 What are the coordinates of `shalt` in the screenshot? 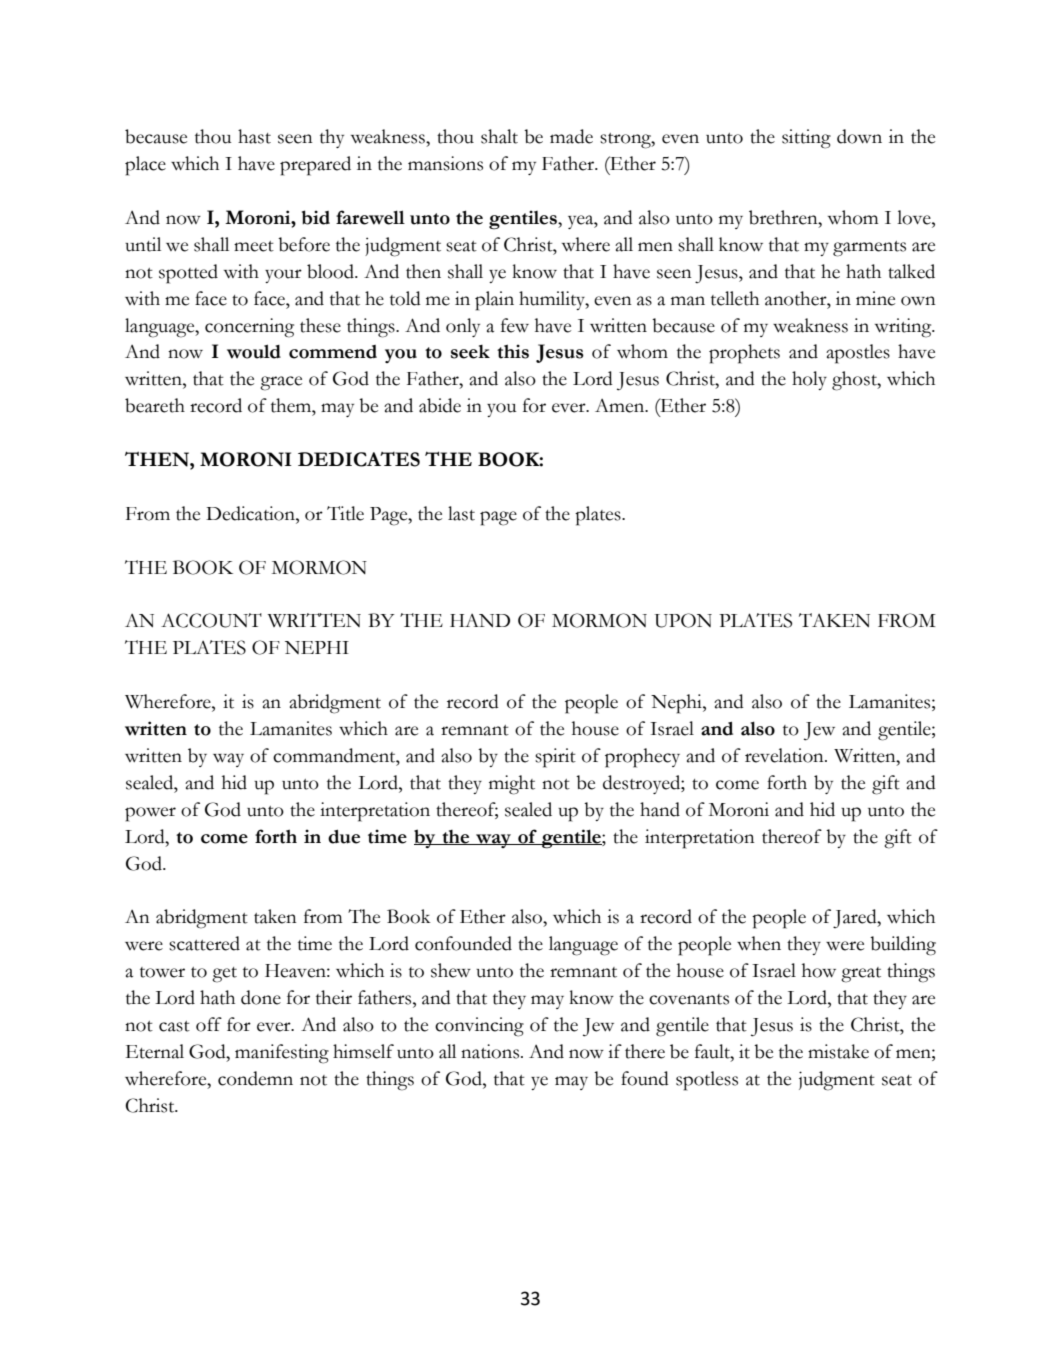 It's located at (499, 136).
